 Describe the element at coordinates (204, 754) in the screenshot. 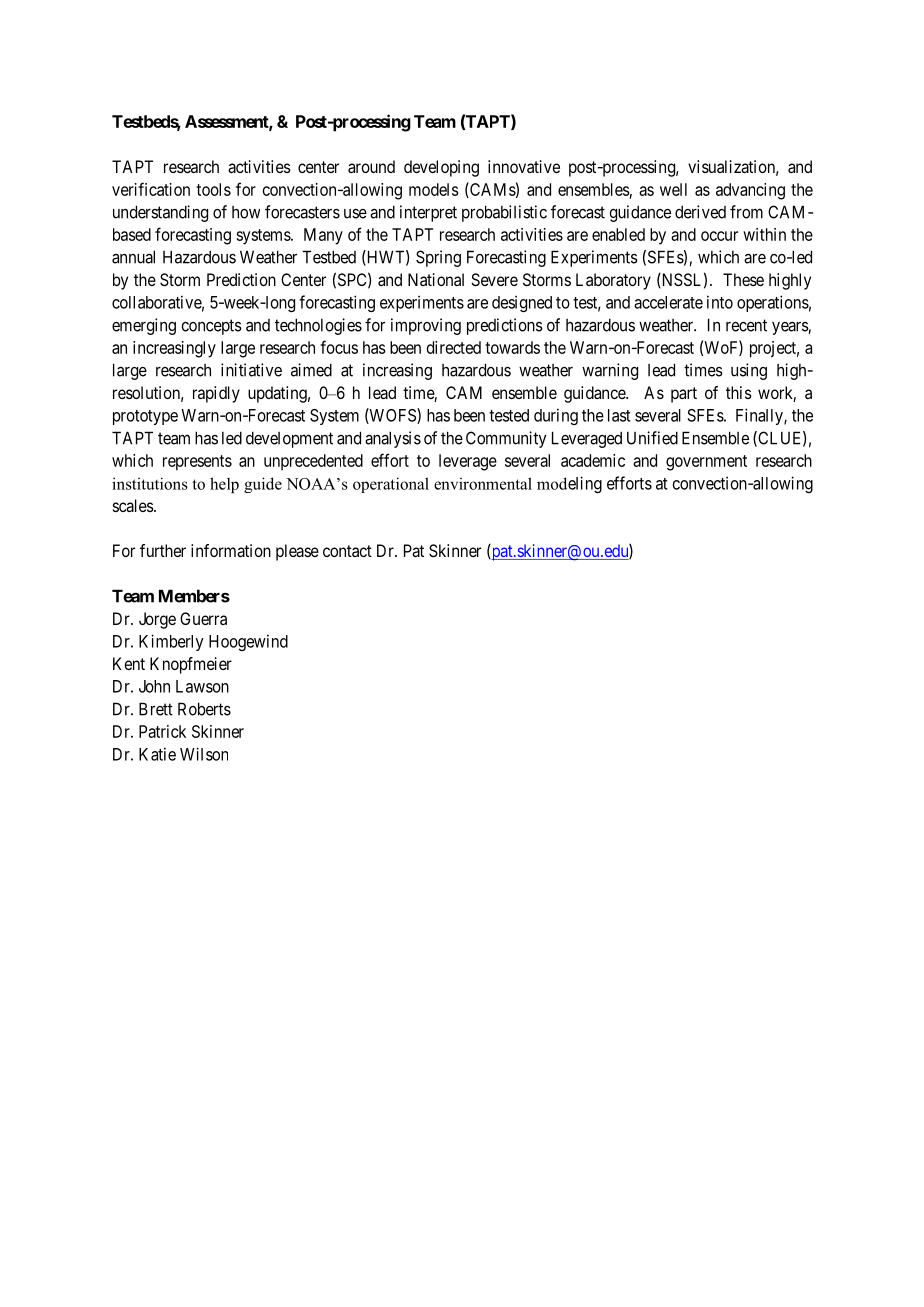

I see `Wilson` at that location.
